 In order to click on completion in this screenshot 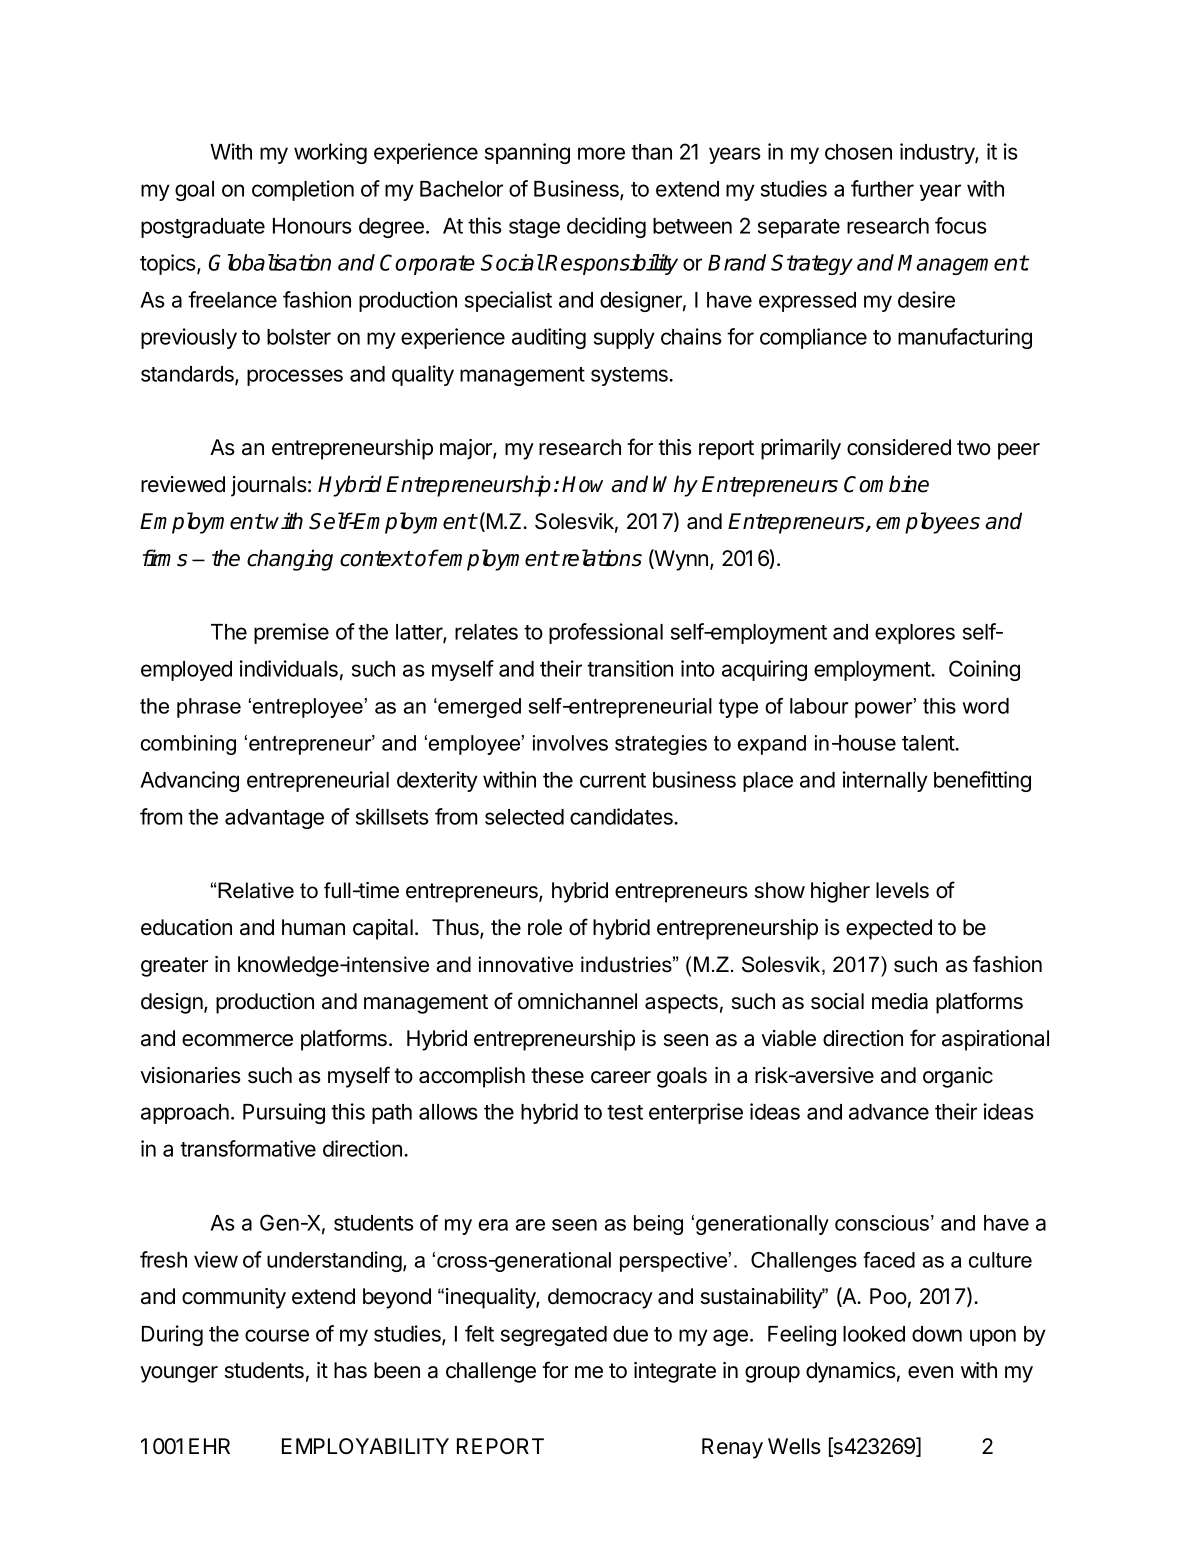, I will do `click(303, 190)`.
